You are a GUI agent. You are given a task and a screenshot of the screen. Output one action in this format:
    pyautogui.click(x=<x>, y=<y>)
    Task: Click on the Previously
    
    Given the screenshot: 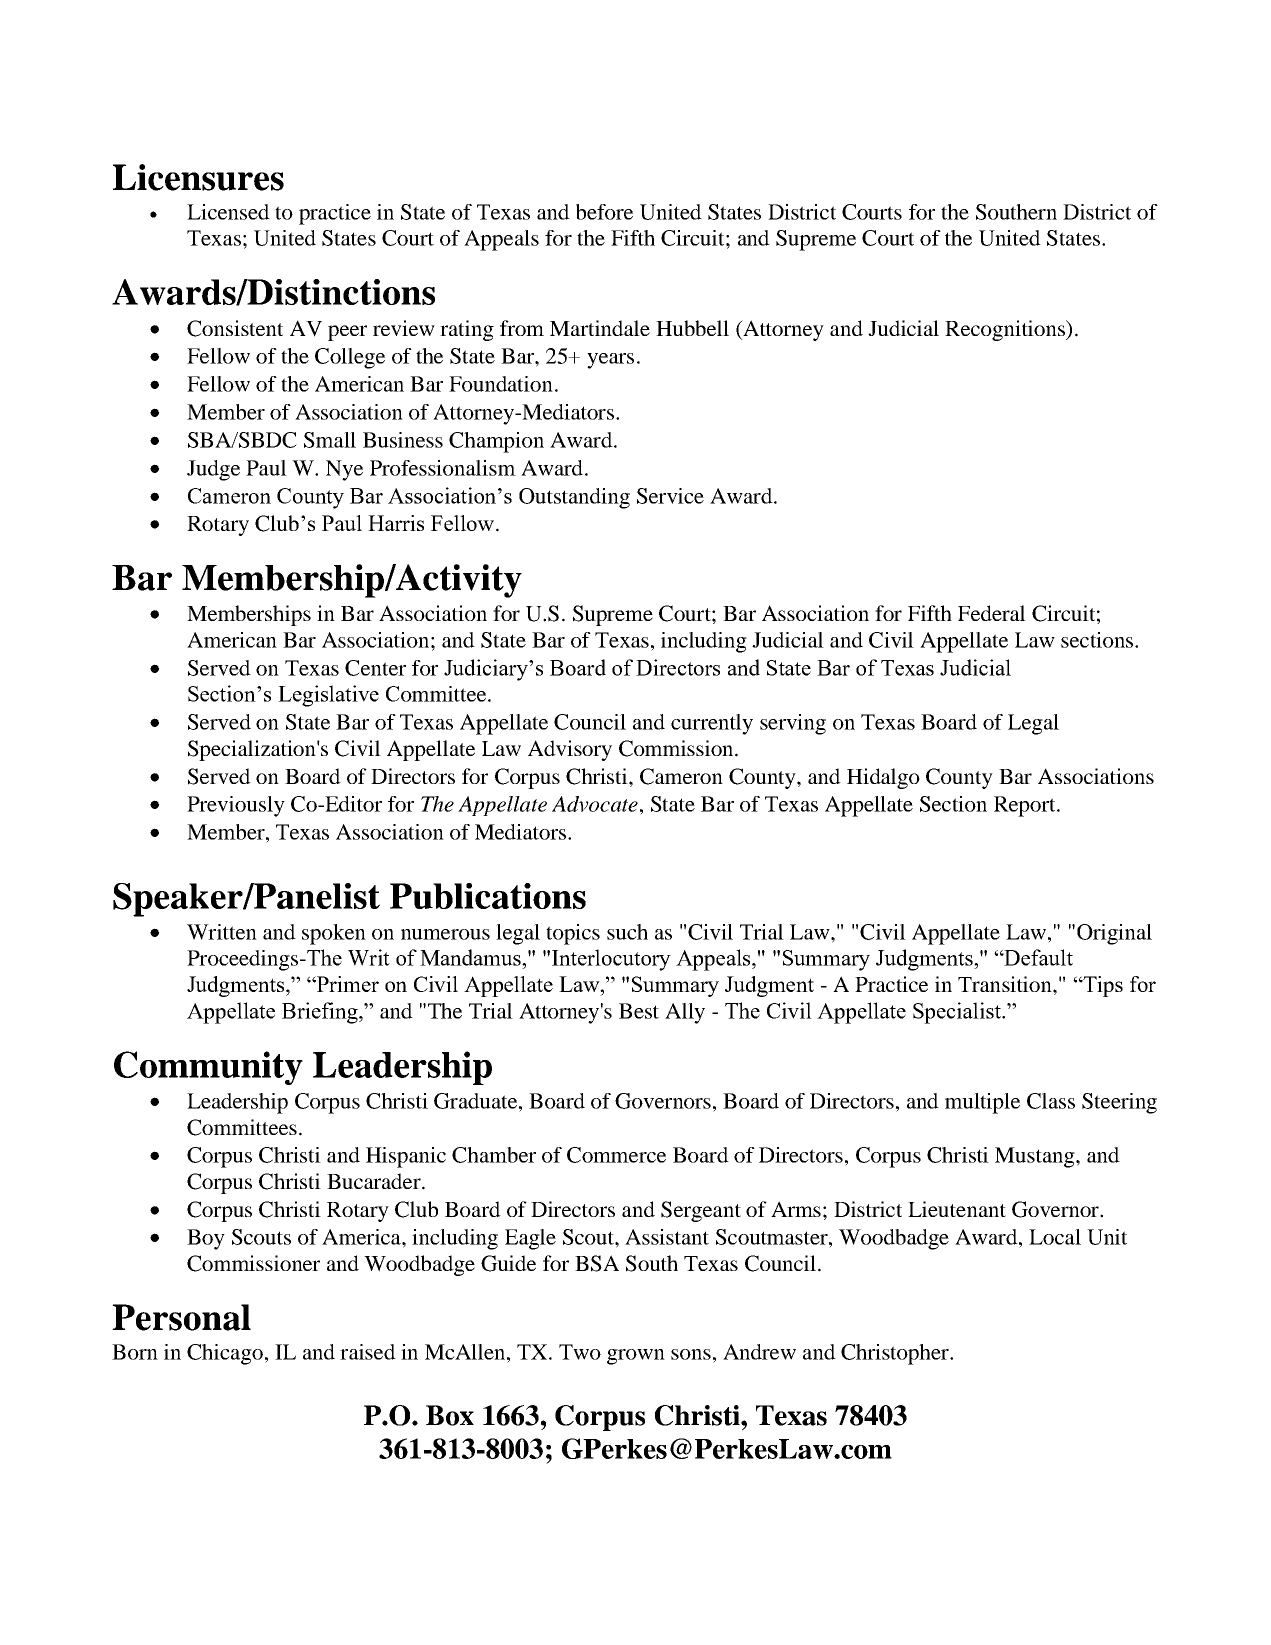 What is the action you would take?
    pyautogui.click(x=236, y=806)
